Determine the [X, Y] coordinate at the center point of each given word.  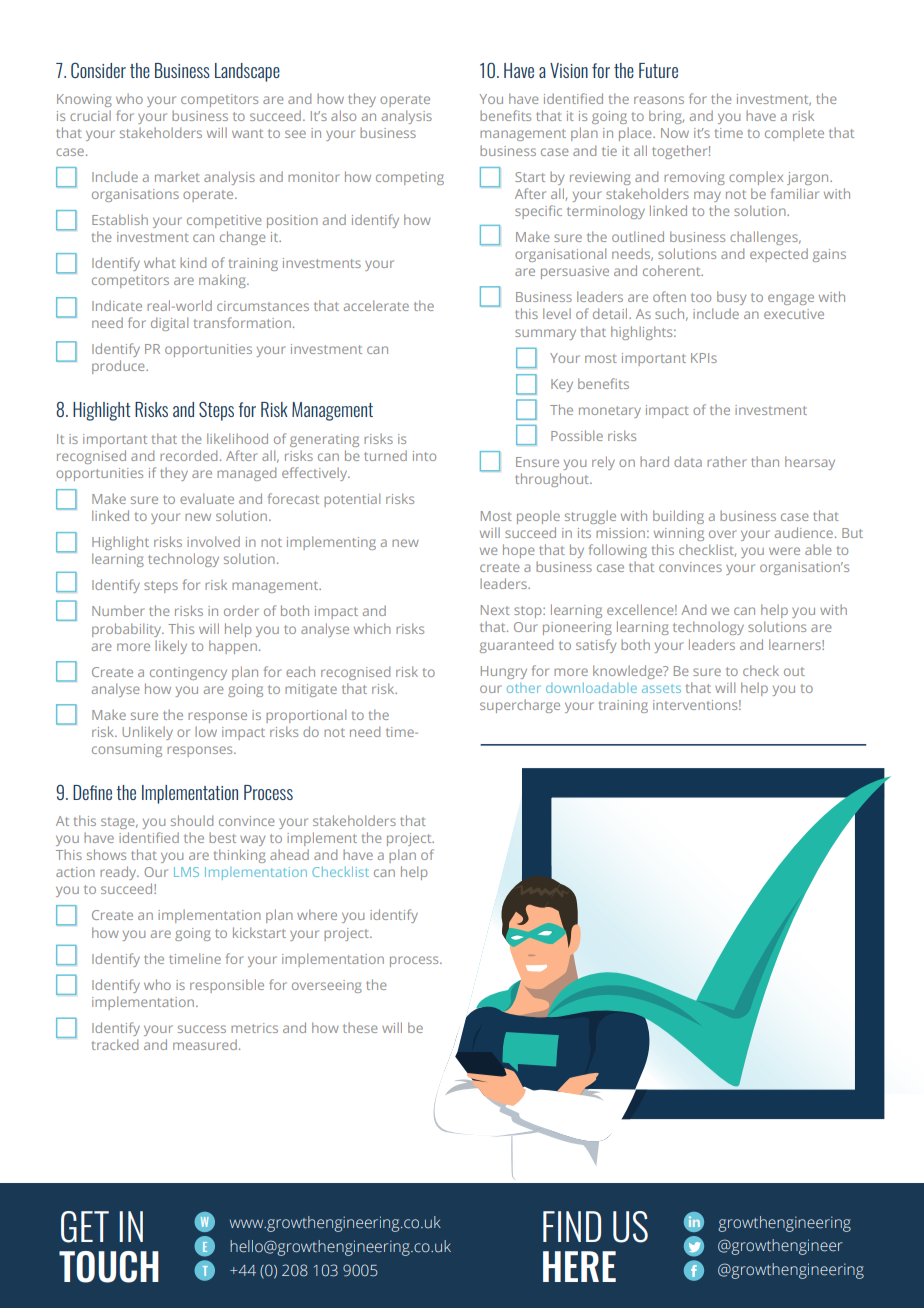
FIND [572, 1226]
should [192, 820]
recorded [188, 455]
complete [794, 134]
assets [661, 688]
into [424, 456]
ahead [289, 854]
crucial [90, 115]
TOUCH [109, 1267]
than [765, 461]
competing [410, 178]
